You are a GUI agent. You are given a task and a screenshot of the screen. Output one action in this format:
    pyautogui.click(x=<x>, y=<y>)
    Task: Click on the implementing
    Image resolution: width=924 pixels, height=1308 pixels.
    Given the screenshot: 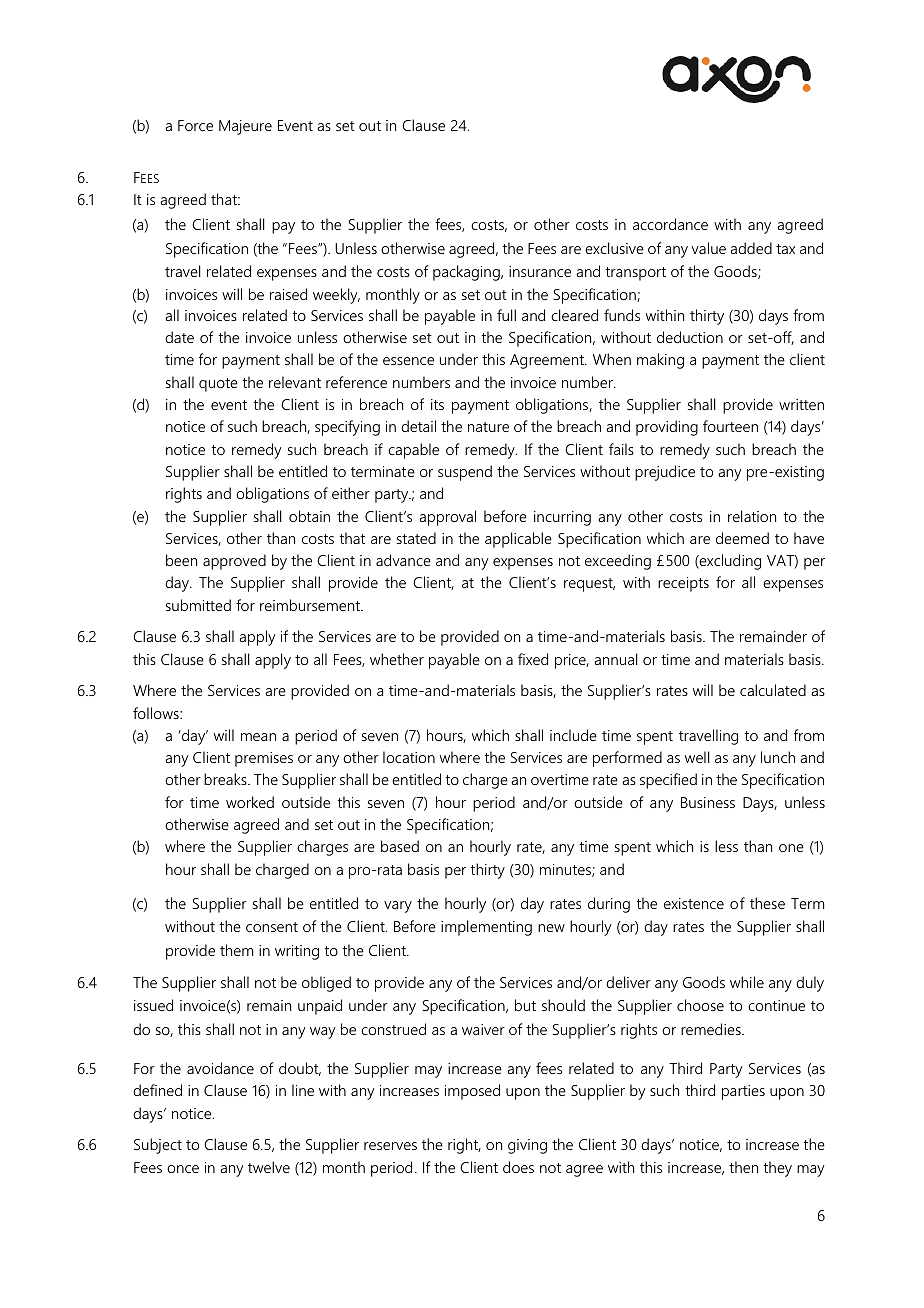 What is the action you would take?
    pyautogui.click(x=486, y=928)
